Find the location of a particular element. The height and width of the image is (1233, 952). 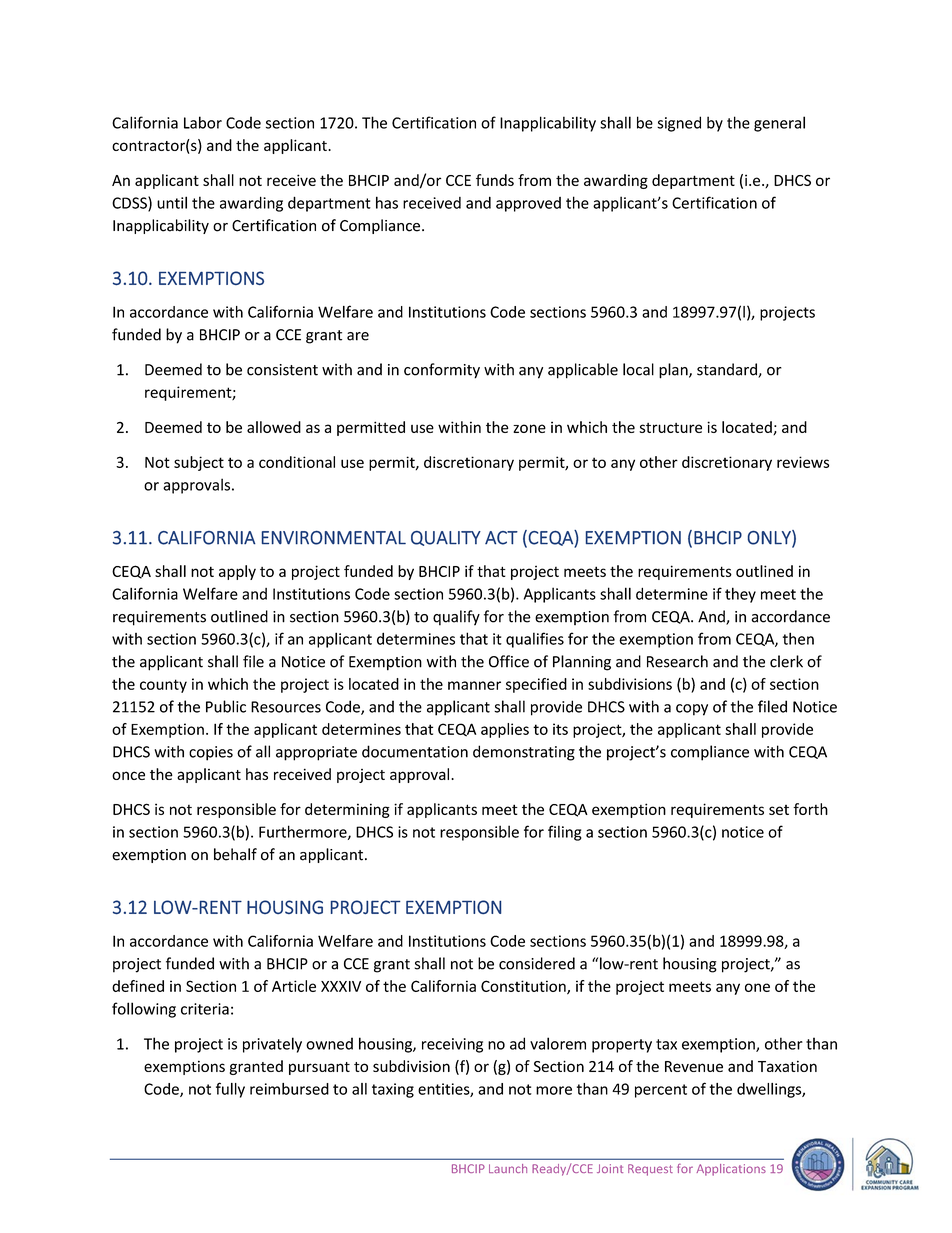

qualify is located at coordinates (456, 618).
